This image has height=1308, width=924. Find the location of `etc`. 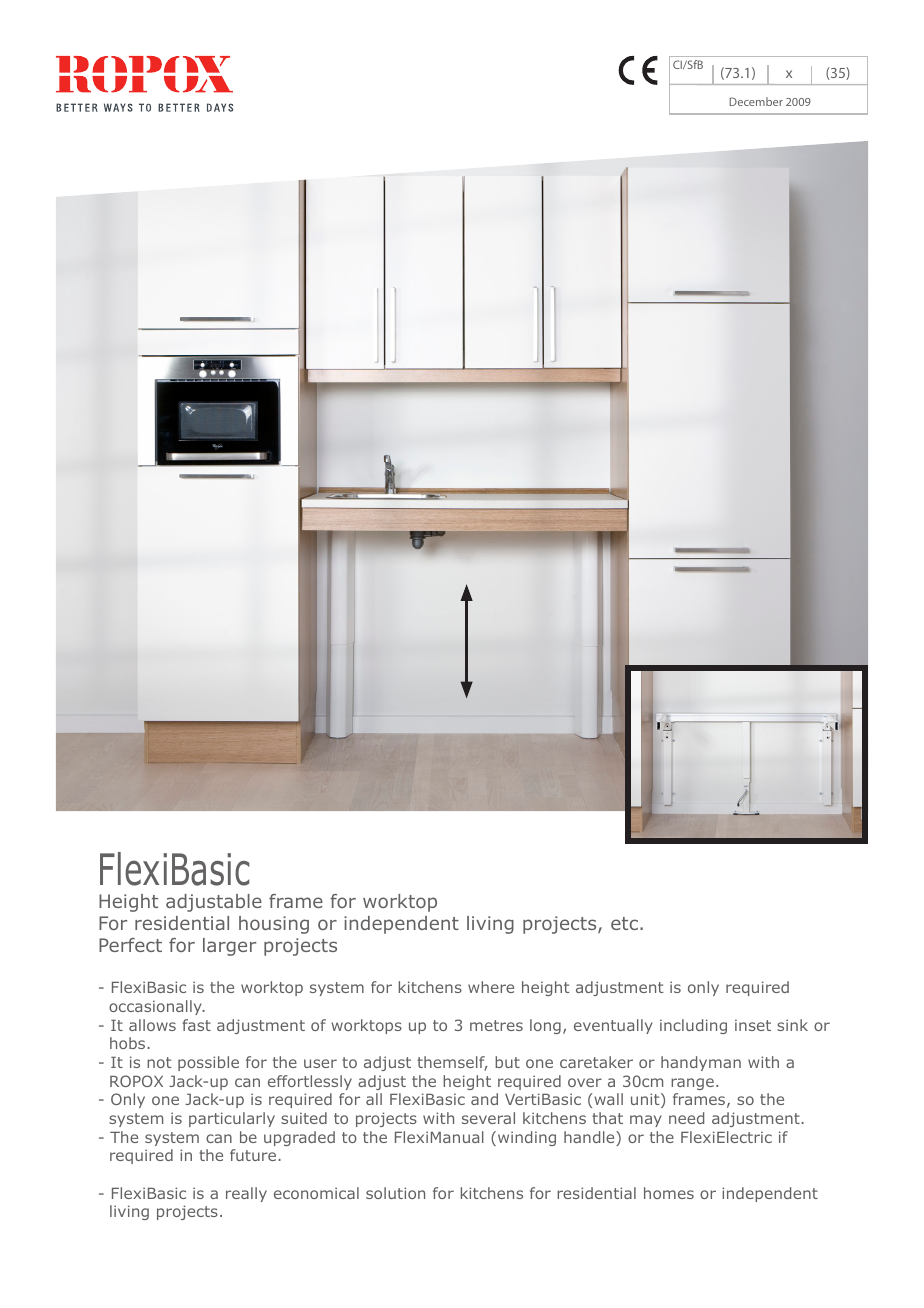

etc is located at coordinates (624, 923).
